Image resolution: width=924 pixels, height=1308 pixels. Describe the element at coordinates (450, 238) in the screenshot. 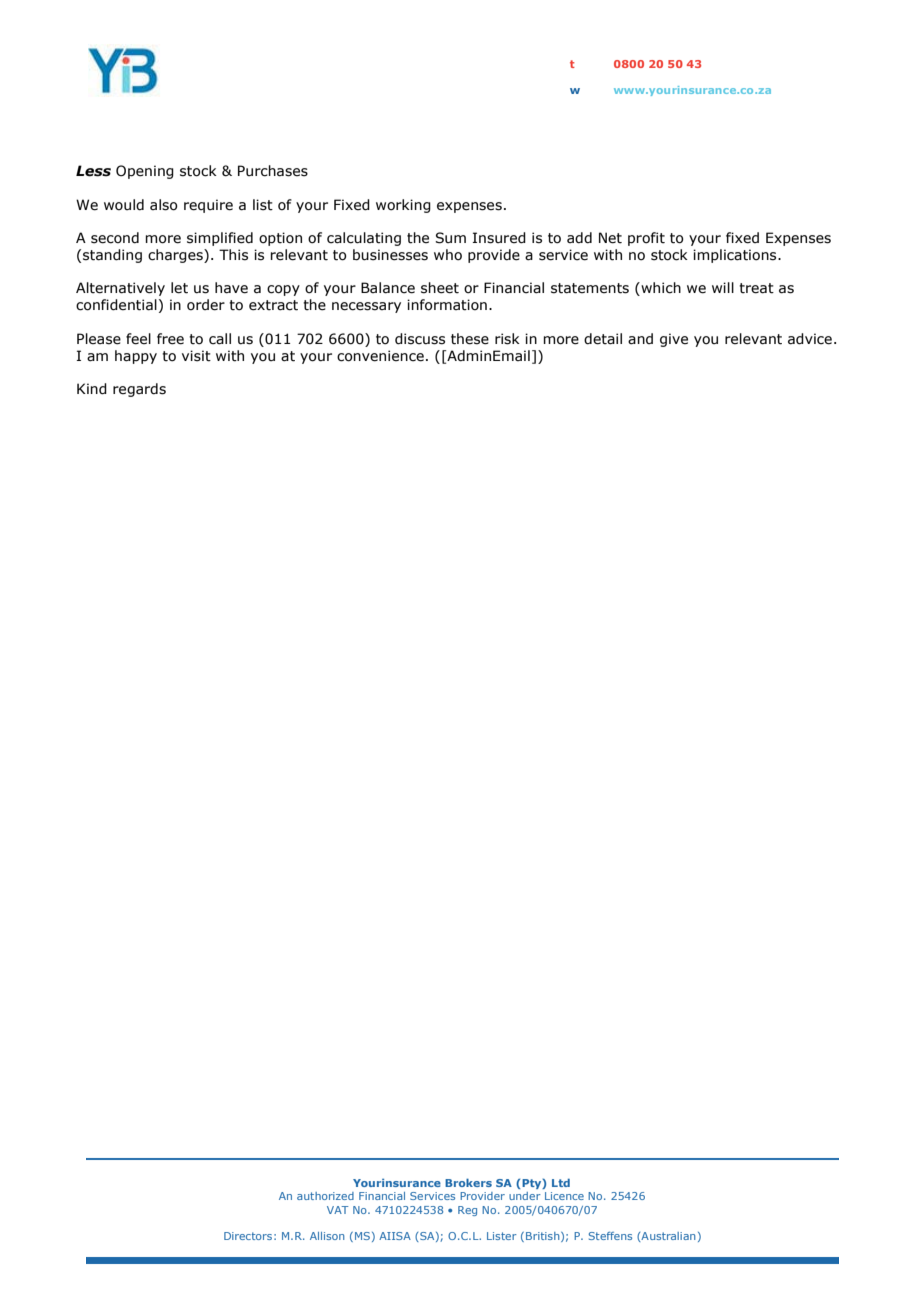

I see `Sum` at that location.
